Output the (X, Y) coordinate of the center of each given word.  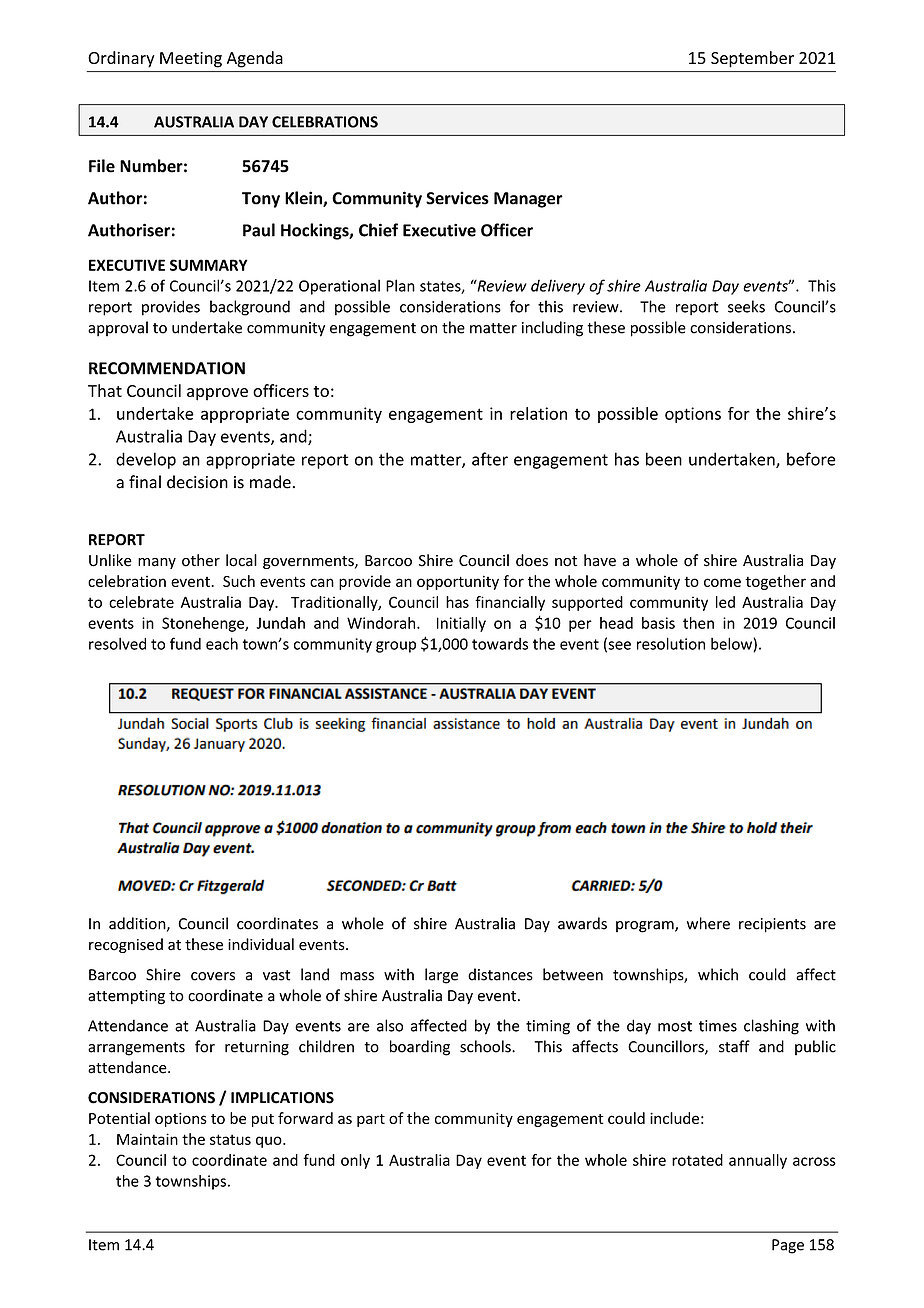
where (708, 923)
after (490, 459)
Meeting (191, 60)
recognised (126, 945)
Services (457, 198)
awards (582, 923)
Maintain (147, 1139)
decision (197, 482)
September (752, 59)
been (664, 459)
